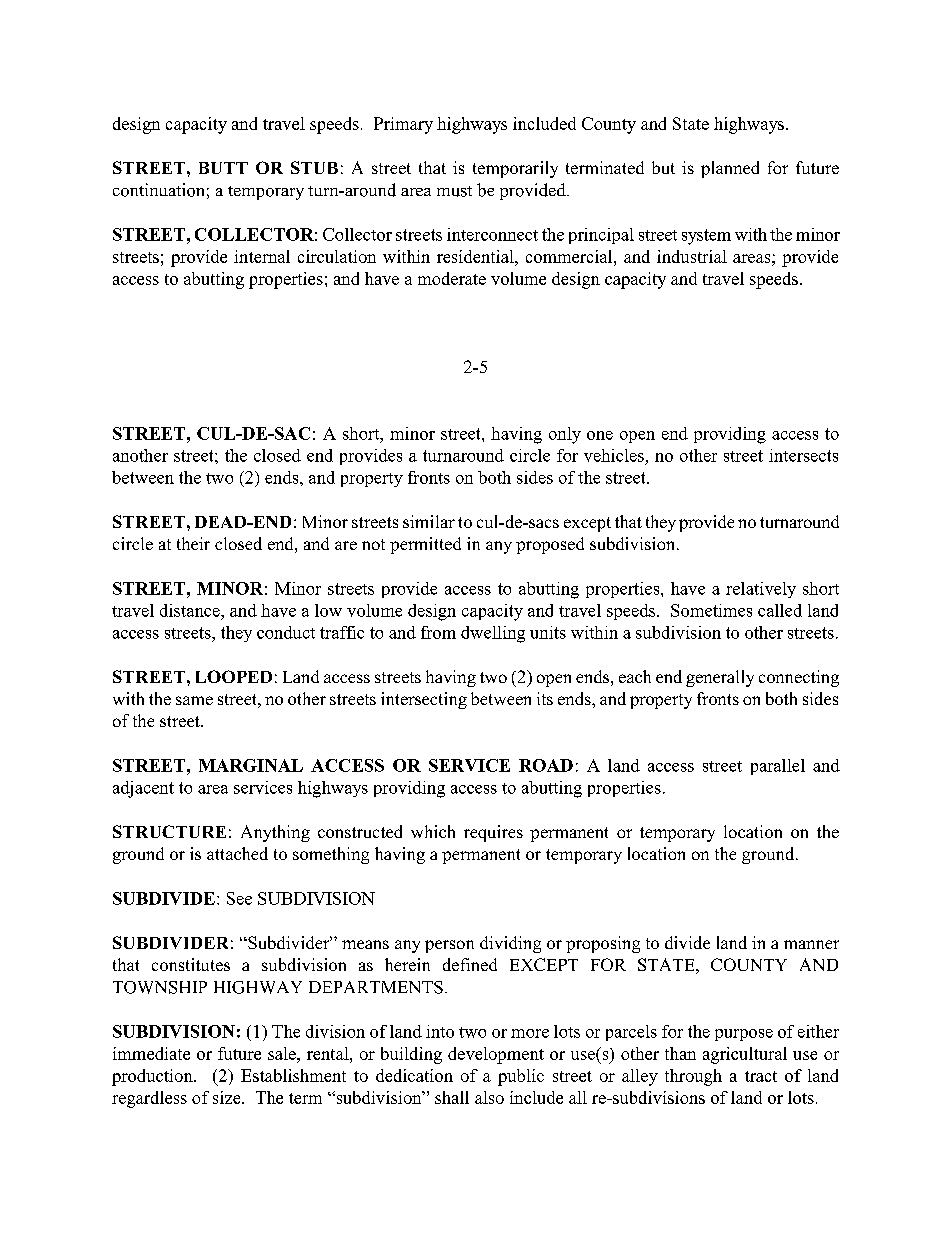 Image resolution: width=952 pixels, height=1233 pixels. I want to click on Sometimes, so click(711, 610).
